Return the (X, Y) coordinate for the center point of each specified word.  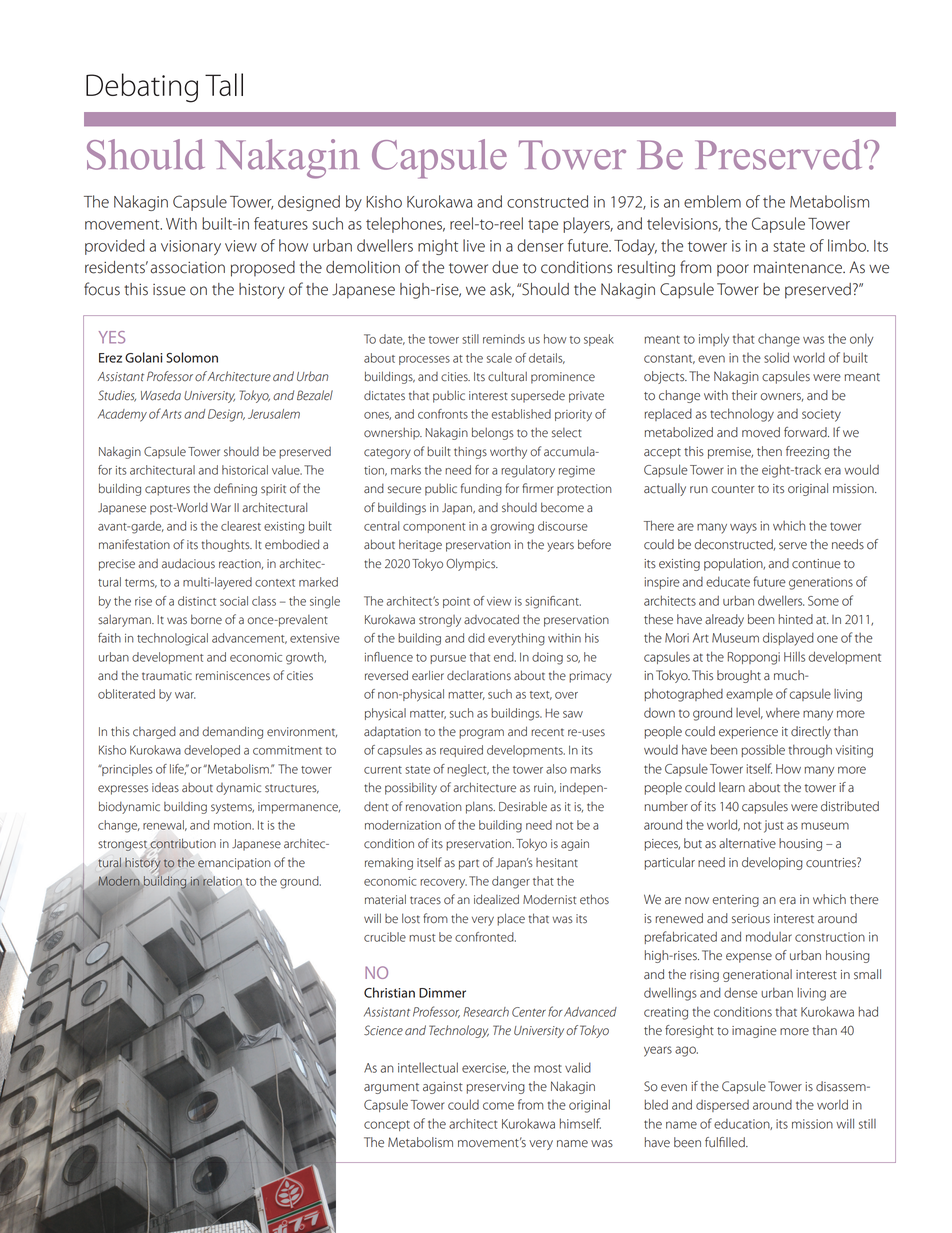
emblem (712, 201)
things (470, 453)
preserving (496, 1088)
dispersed (722, 1106)
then (769, 451)
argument (391, 1088)
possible (763, 750)
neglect (468, 770)
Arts (171, 414)
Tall (224, 84)
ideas (165, 788)
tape (543, 226)
